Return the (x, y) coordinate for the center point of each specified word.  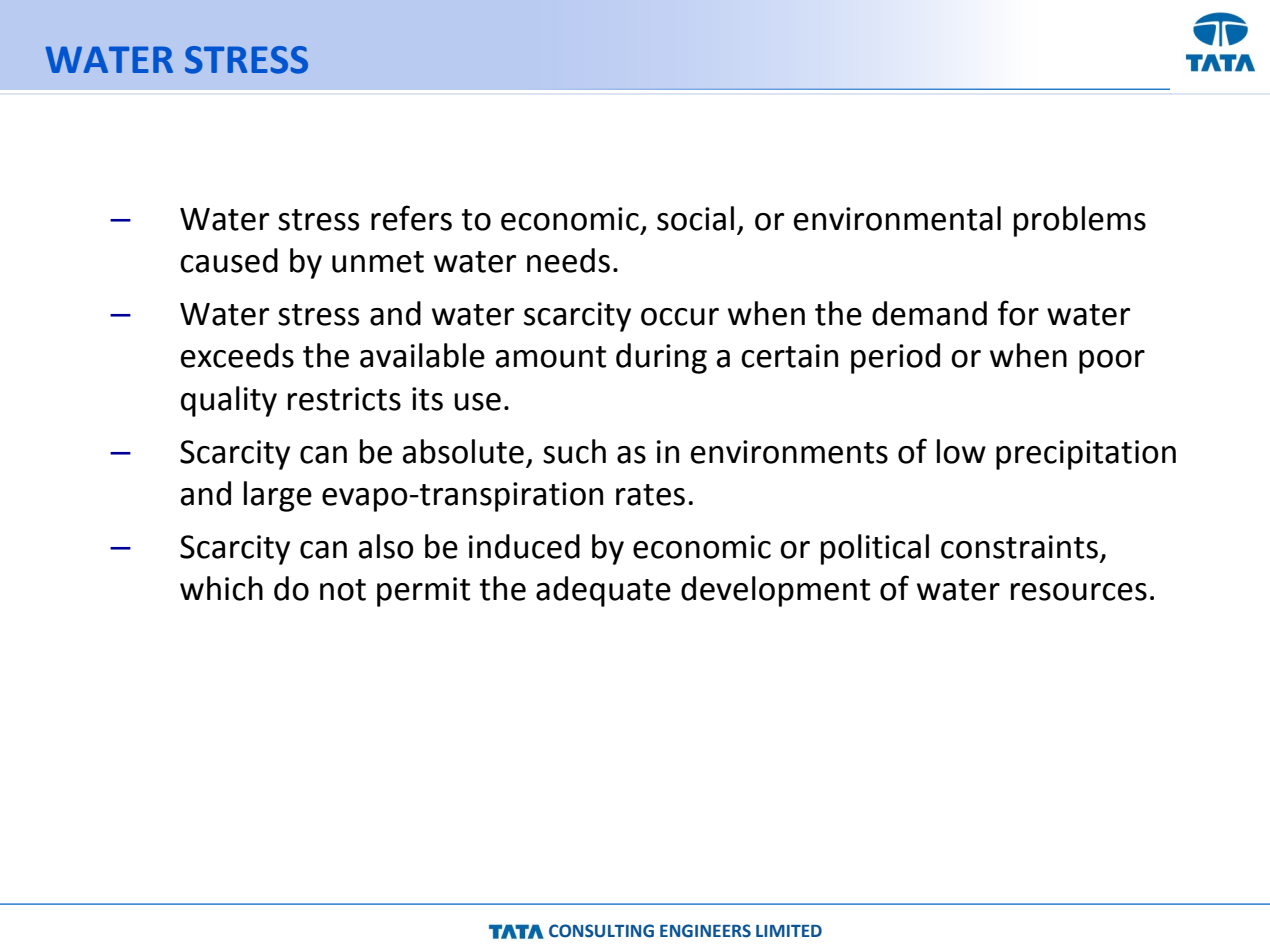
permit (423, 592)
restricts (344, 399)
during (661, 358)
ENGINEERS (705, 931)
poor (1112, 362)
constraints (1019, 547)
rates (650, 495)
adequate (603, 591)
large (278, 496)
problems (1080, 221)
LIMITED (789, 931)
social (695, 218)
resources (1079, 592)
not (343, 590)
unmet (378, 262)
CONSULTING (601, 931)
